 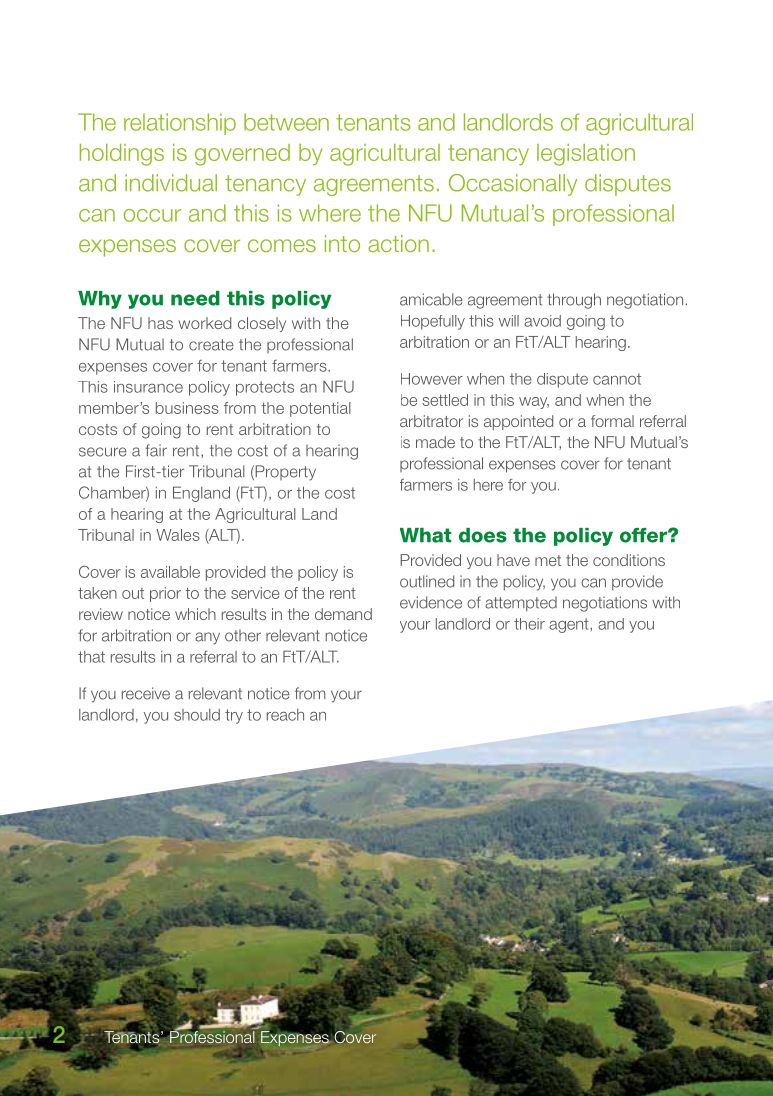 What do you see at coordinates (180, 124) in the document?
I see `relationship` at bounding box center [180, 124].
